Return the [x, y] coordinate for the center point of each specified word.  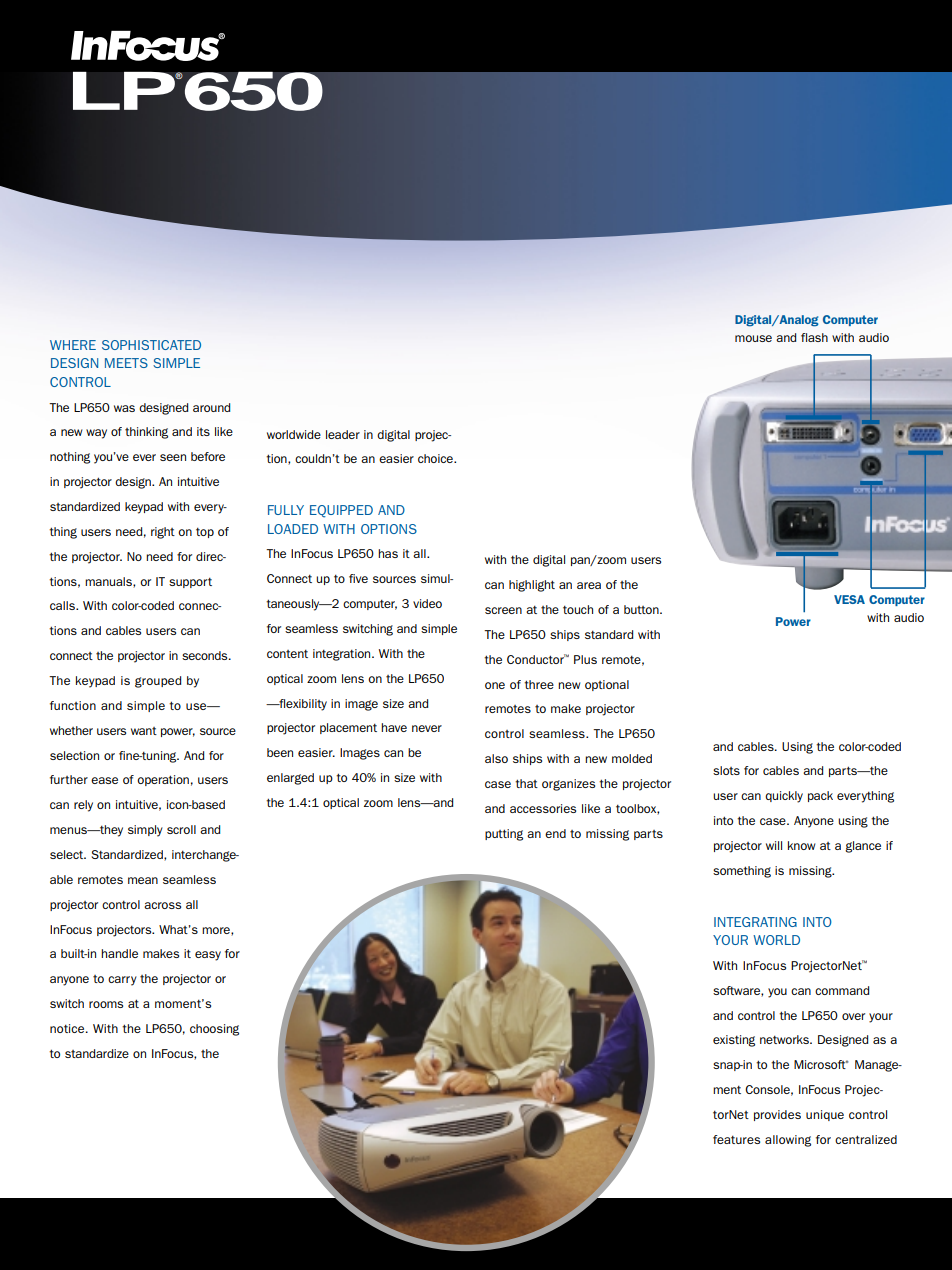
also [496, 758]
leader [343, 434]
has [388, 553]
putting [504, 835]
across [162, 905]
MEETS [126, 363]
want [144, 731]
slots [726, 770]
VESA [849, 599]
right [163, 533]
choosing [214, 1030]
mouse [753, 338]
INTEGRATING [755, 922]
